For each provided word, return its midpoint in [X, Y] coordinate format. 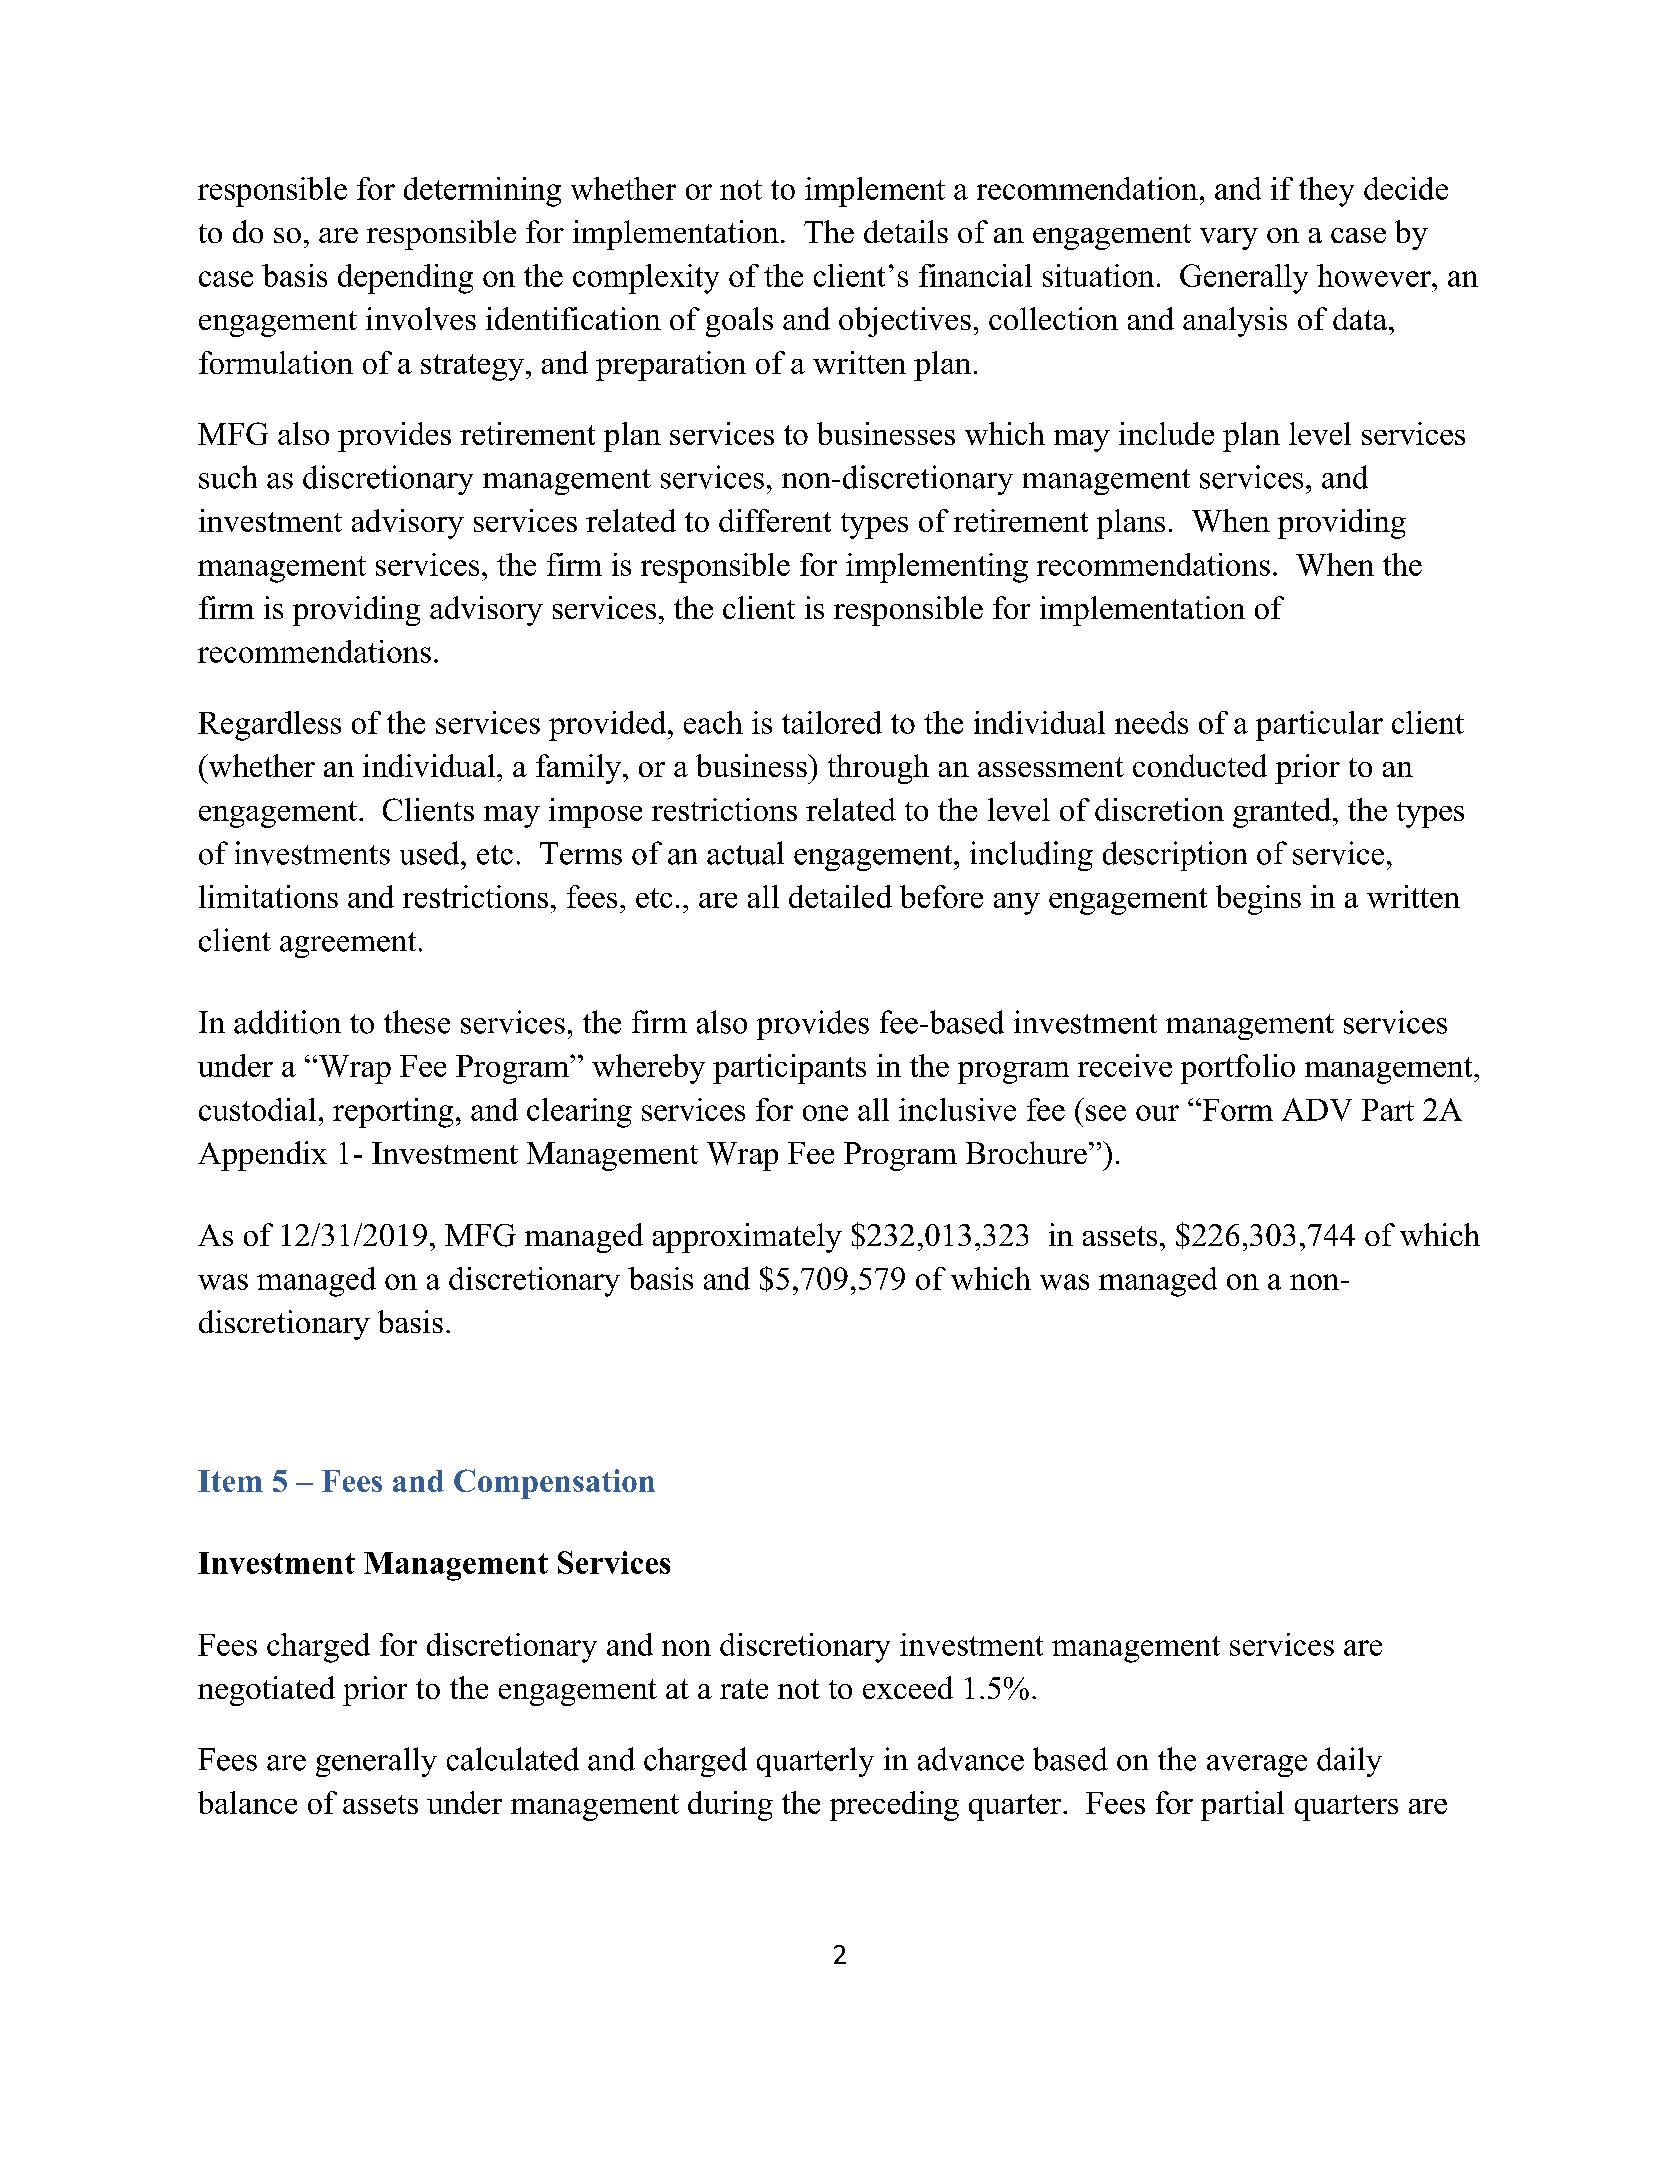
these [417, 1022]
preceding [894, 1806]
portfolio [1238, 1069]
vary [1229, 239]
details [906, 231]
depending [405, 279]
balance [247, 1802]
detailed [840, 896]
